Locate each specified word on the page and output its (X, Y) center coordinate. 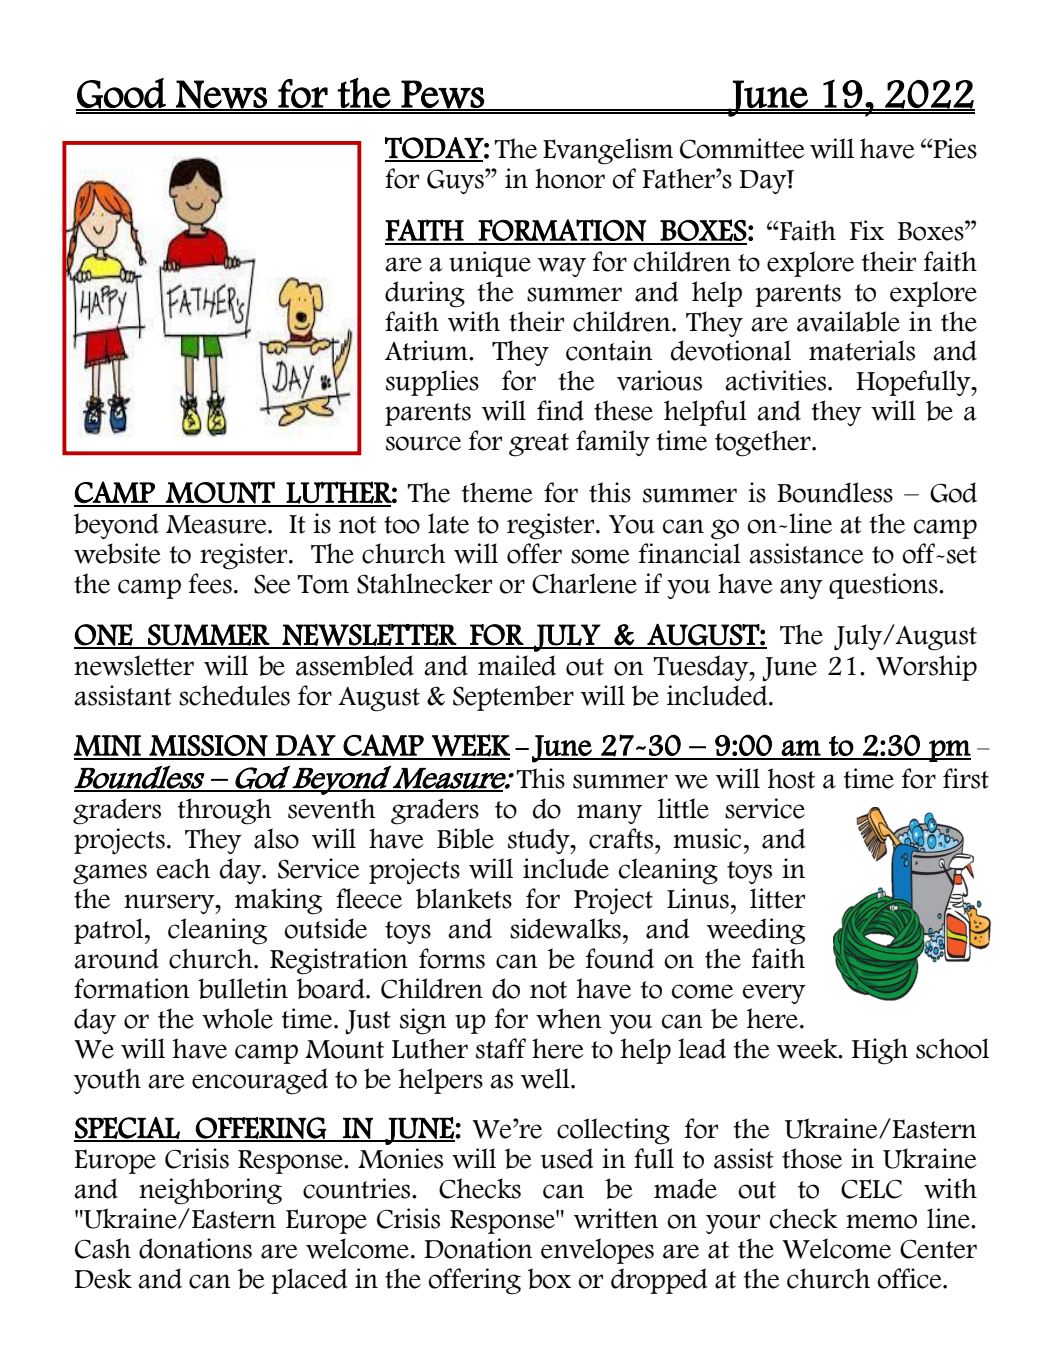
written (616, 1218)
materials (862, 350)
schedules (234, 695)
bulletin (243, 988)
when (569, 1018)
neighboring (210, 1191)
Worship (926, 668)
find (560, 410)
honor (570, 178)
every (774, 994)
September (513, 698)
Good (122, 94)
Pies (955, 148)
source (423, 443)
